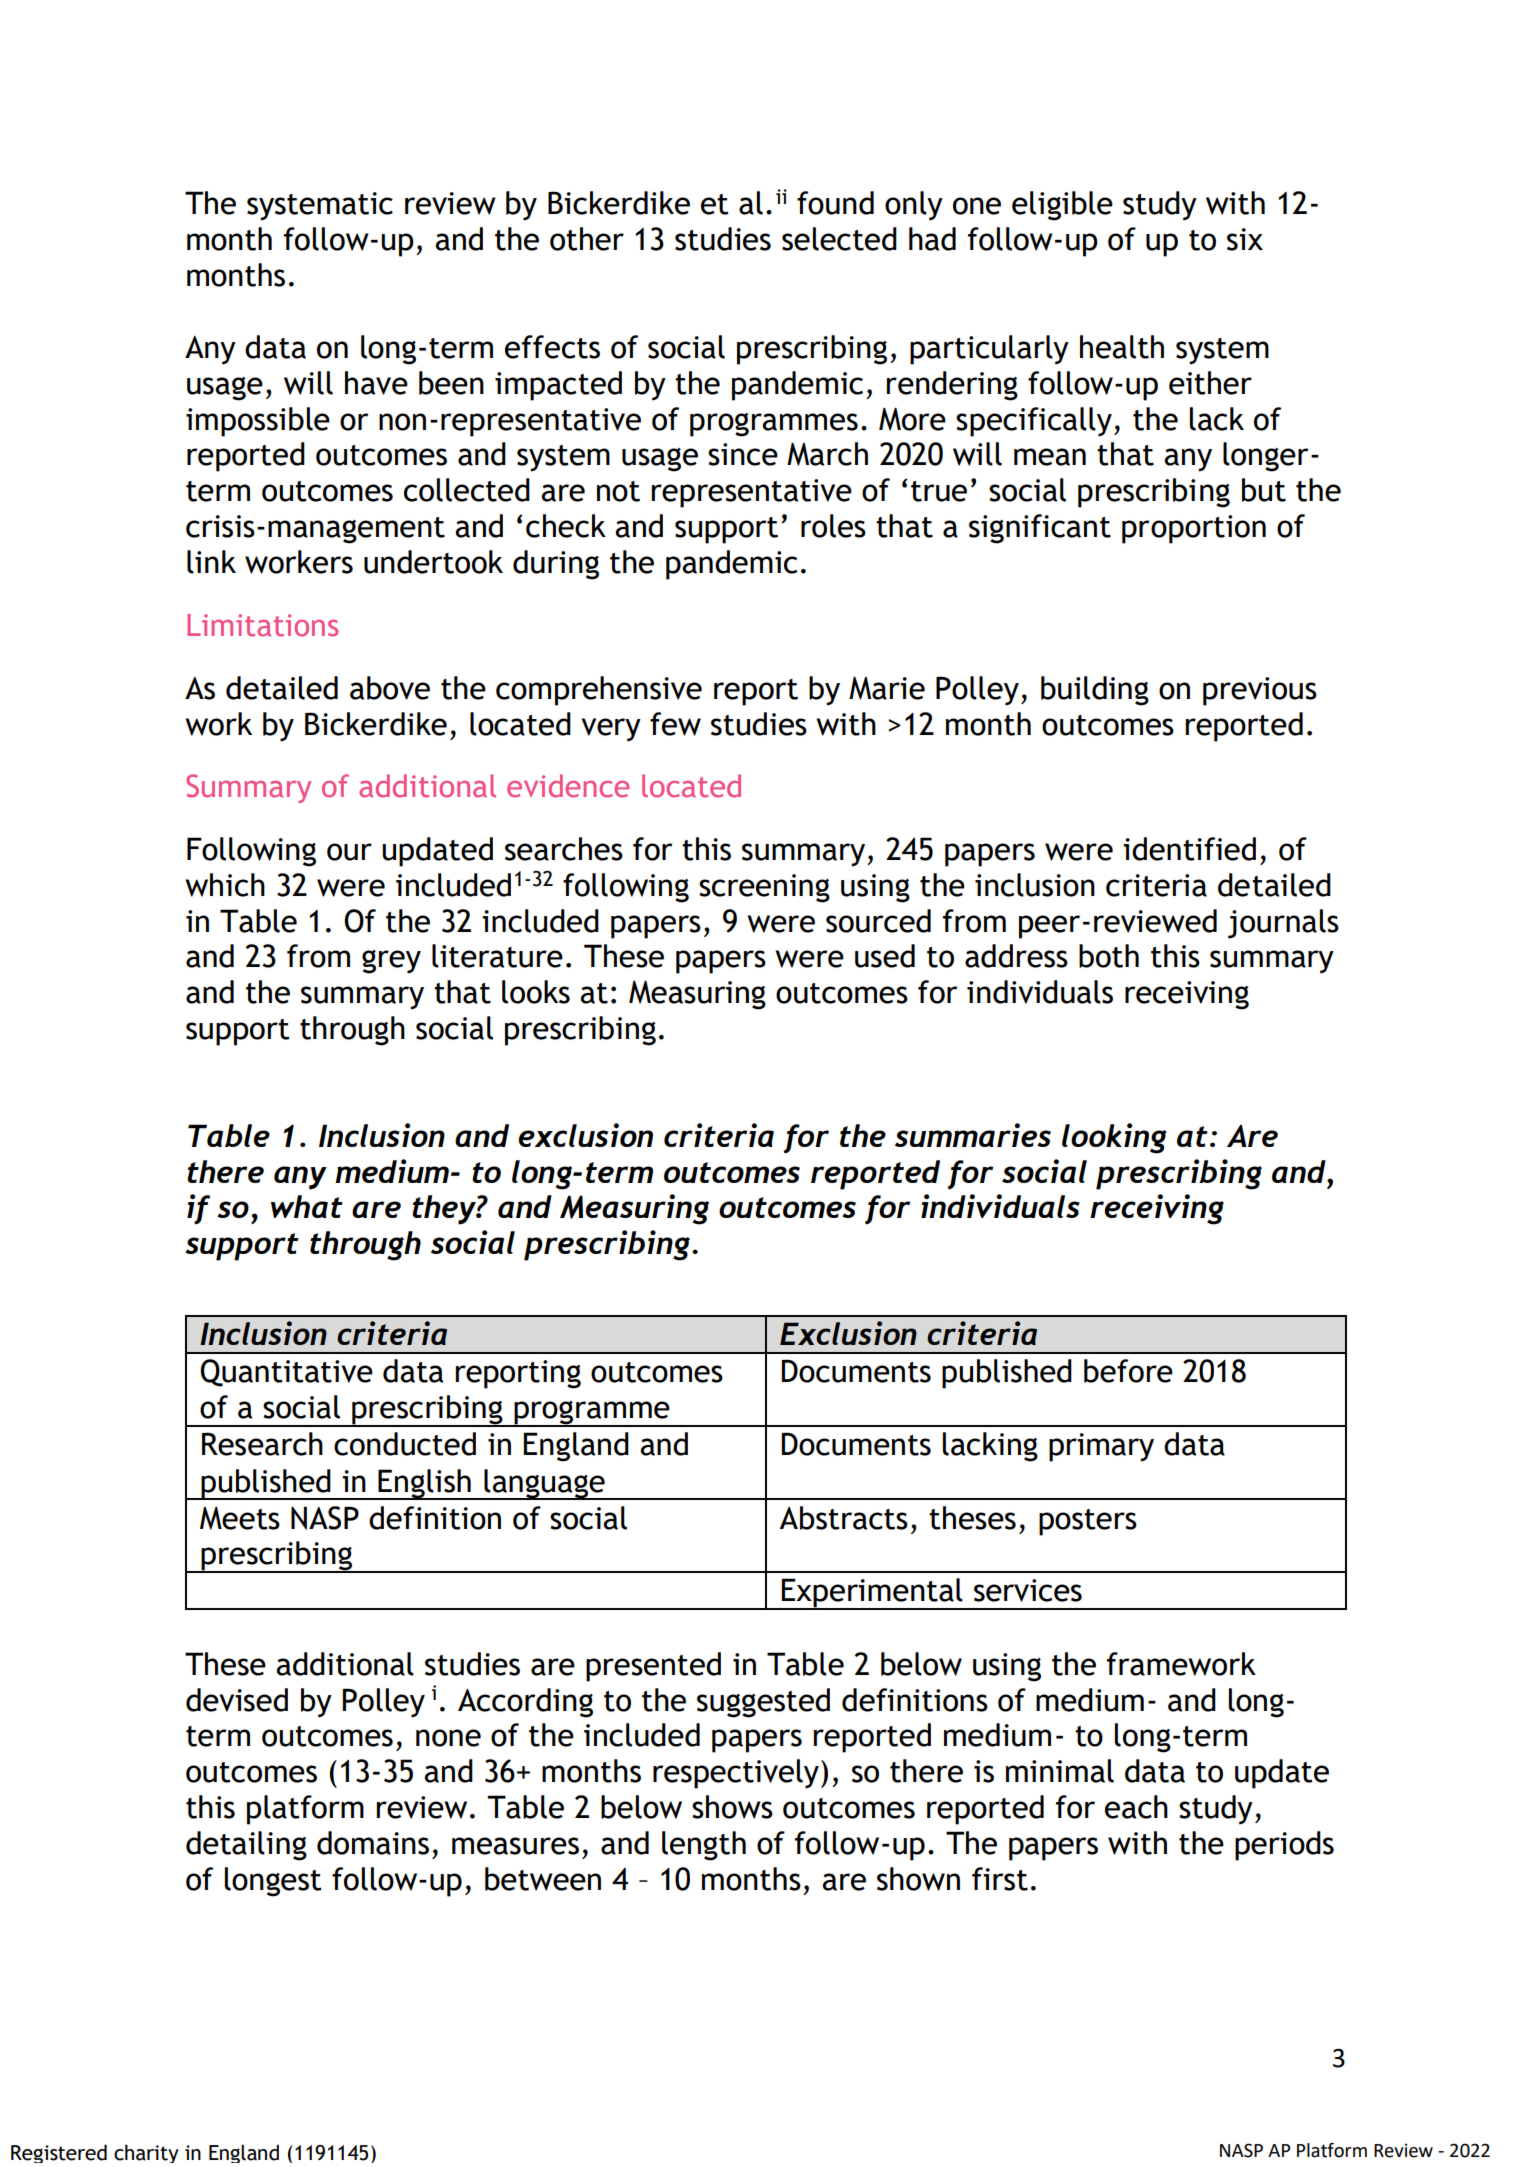  What do you see at coordinates (536, 992) in the screenshot?
I see `looks` at bounding box center [536, 992].
